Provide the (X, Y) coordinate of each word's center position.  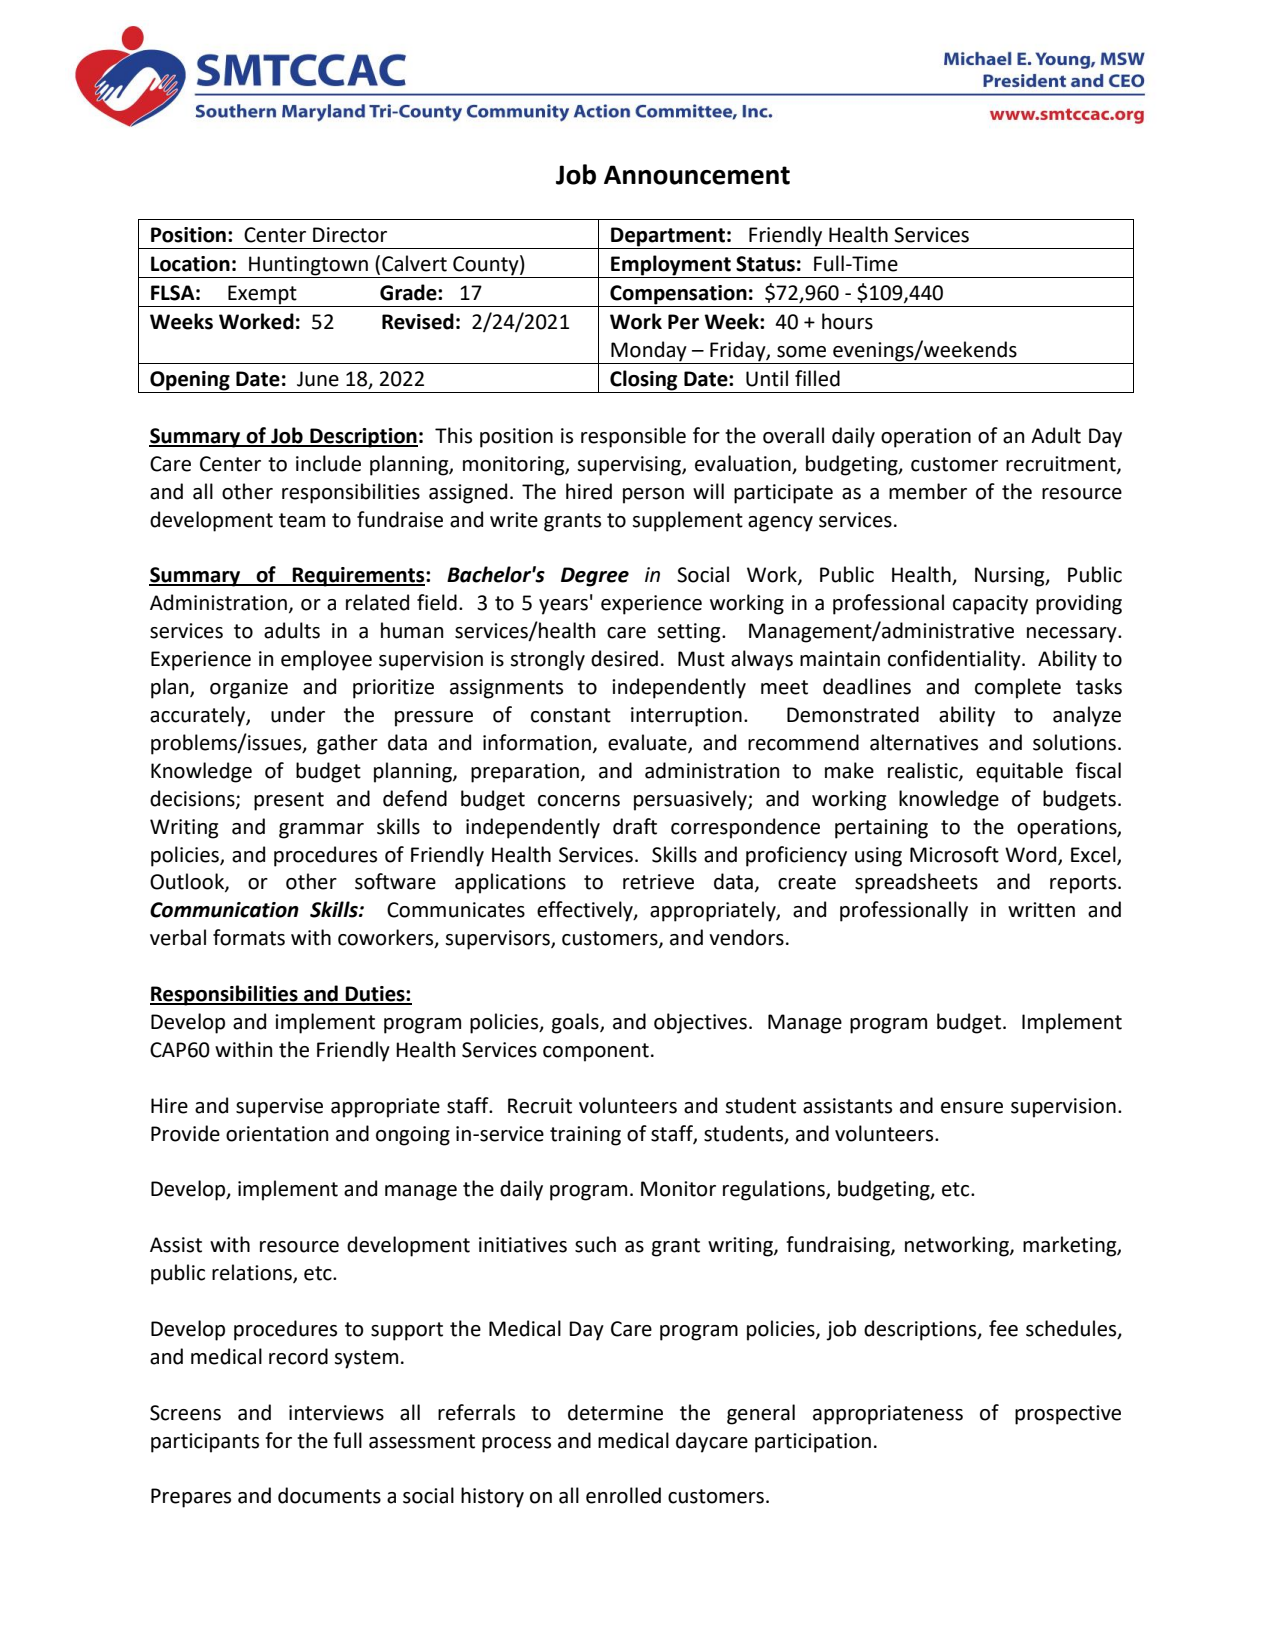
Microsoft (954, 854)
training (585, 1136)
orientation (277, 1134)
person (653, 496)
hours (847, 321)
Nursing (1011, 577)
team (302, 520)
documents (329, 1495)
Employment (671, 266)
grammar (321, 831)
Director (350, 235)
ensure (972, 1108)
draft (635, 826)
